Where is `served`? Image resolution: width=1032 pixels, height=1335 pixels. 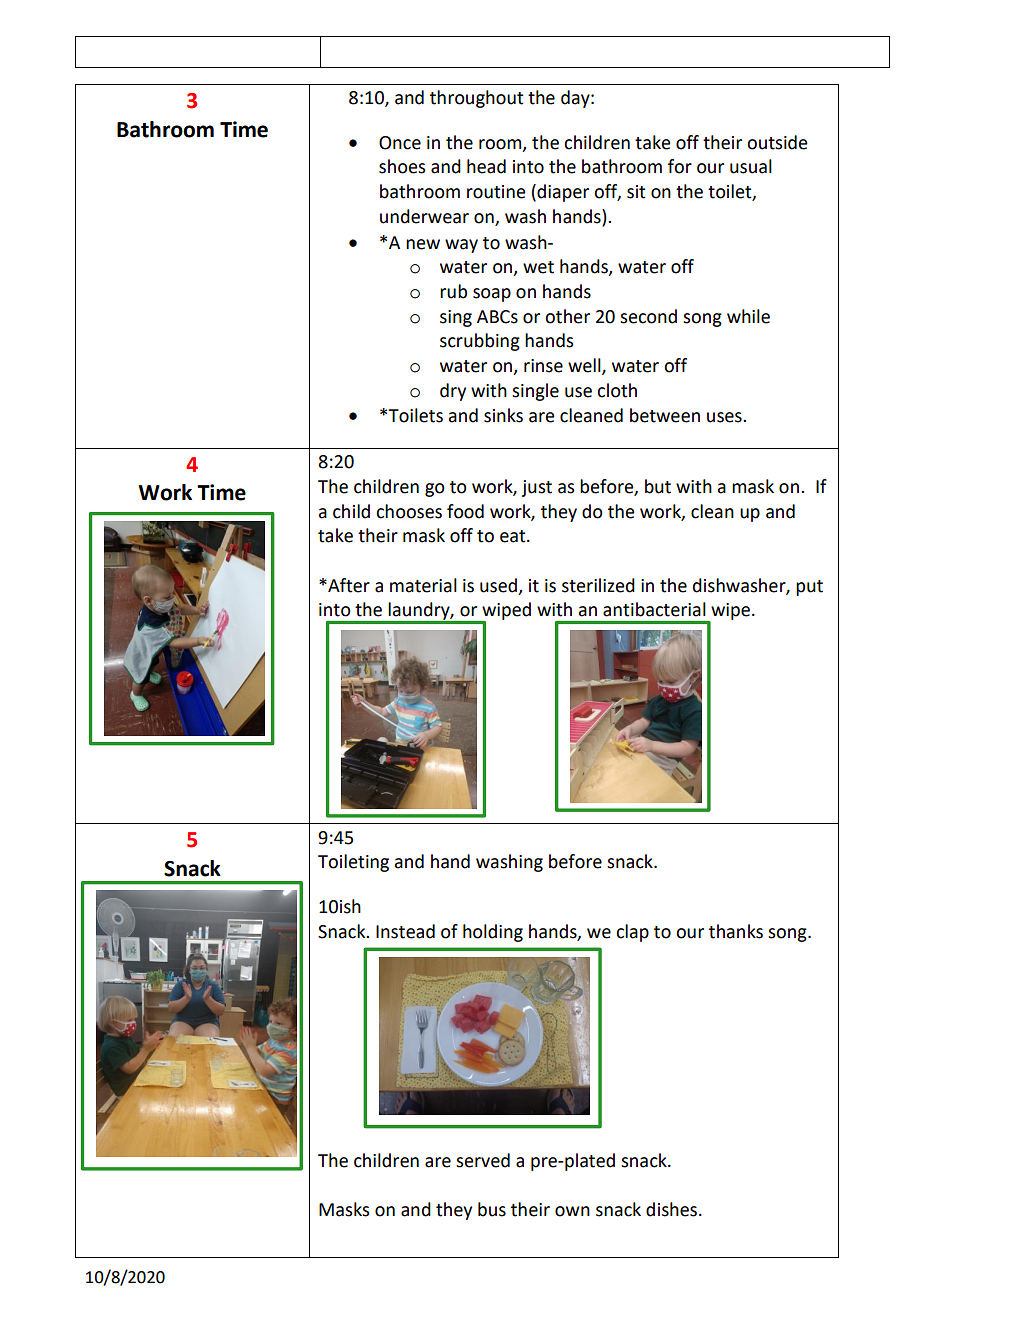
served is located at coordinates (483, 1160).
